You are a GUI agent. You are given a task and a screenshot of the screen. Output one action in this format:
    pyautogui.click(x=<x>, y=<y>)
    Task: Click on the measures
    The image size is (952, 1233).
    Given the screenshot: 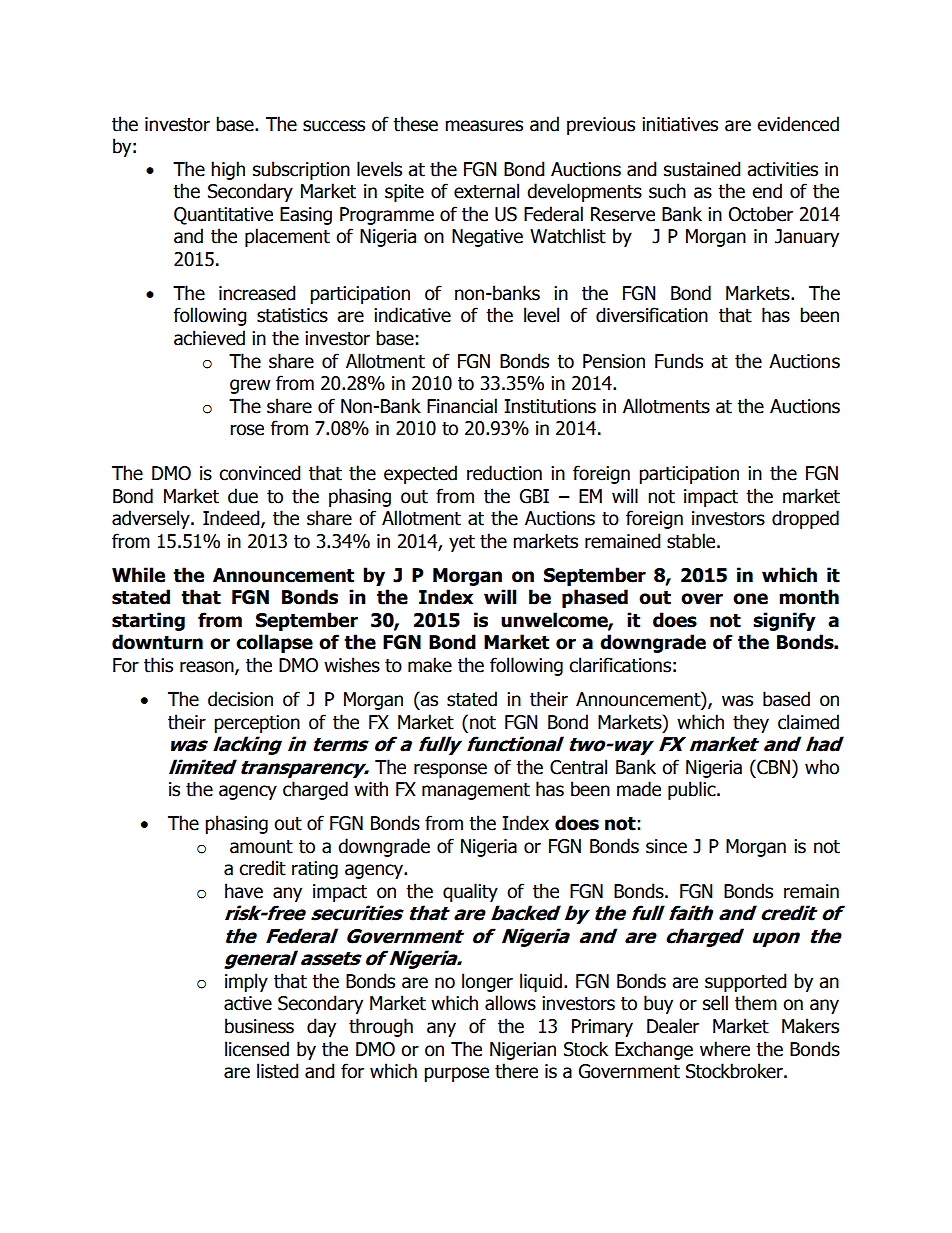 What is the action you would take?
    pyautogui.click(x=484, y=126)
